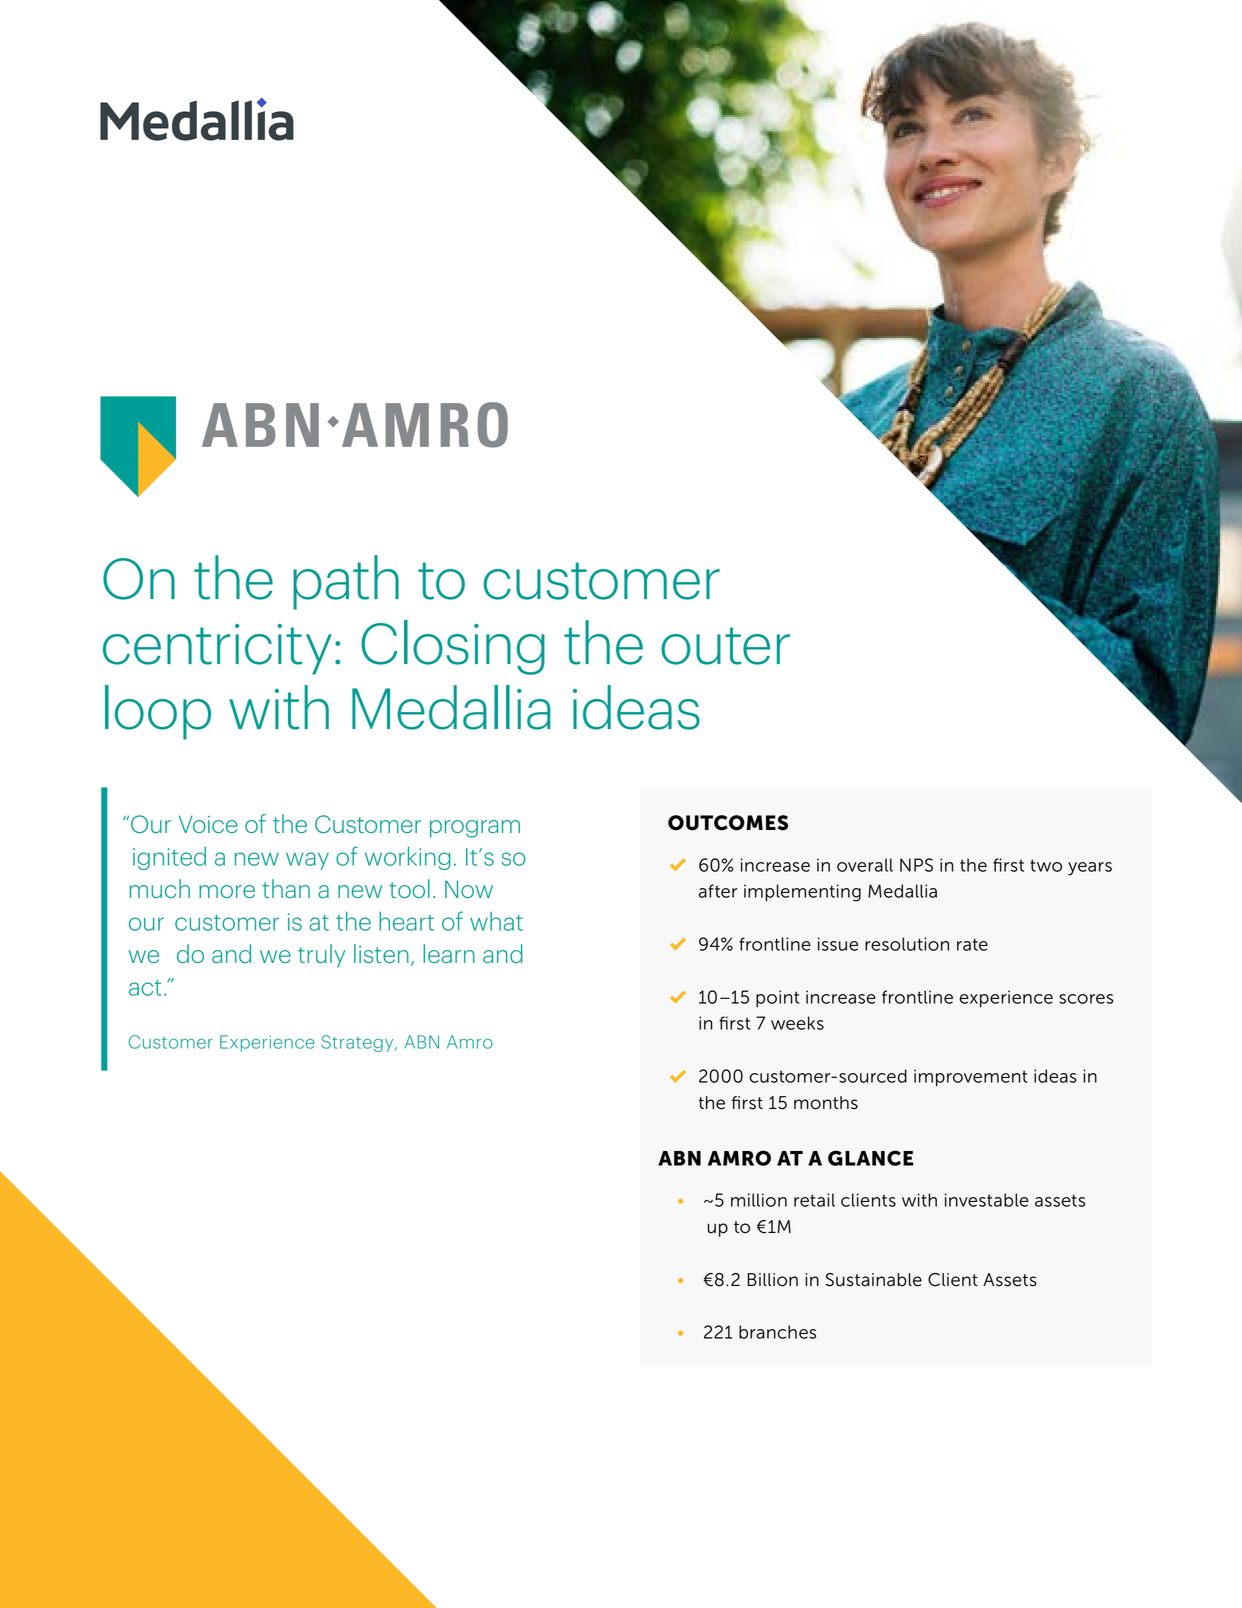 This screenshot has height=1608, width=1242. I want to click on Billion, so click(772, 1280).
